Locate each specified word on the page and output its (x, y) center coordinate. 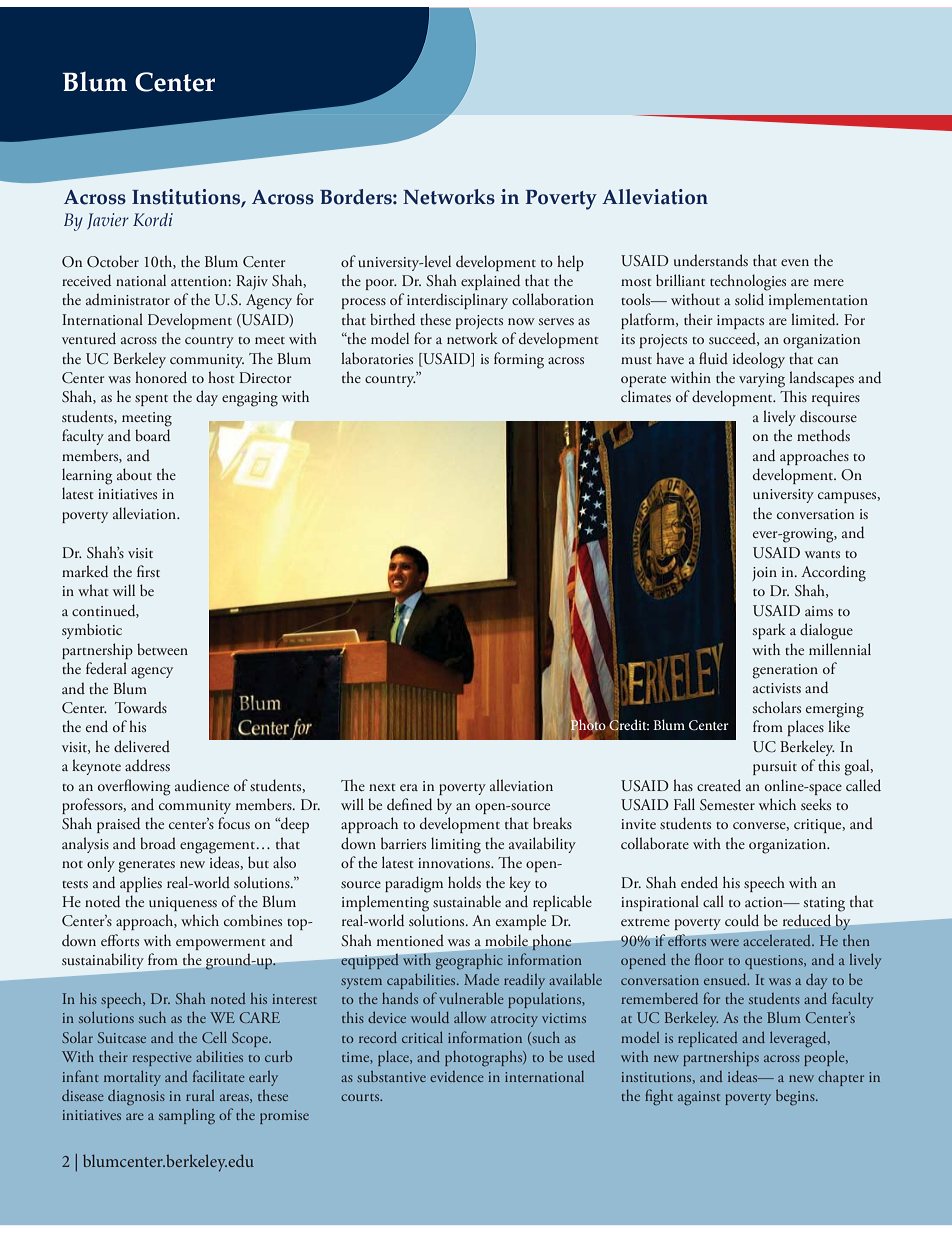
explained (490, 282)
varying (762, 380)
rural (200, 1095)
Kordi (153, 219)
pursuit (775, 768)
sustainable (467, 901)
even (795, 262)
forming (519, 360)
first (148, 571)
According (833, 573)
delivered (142, 746)
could (742, 920)
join (764, 574)
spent (151, 400)
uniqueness (183, 904)
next (382, 787)
